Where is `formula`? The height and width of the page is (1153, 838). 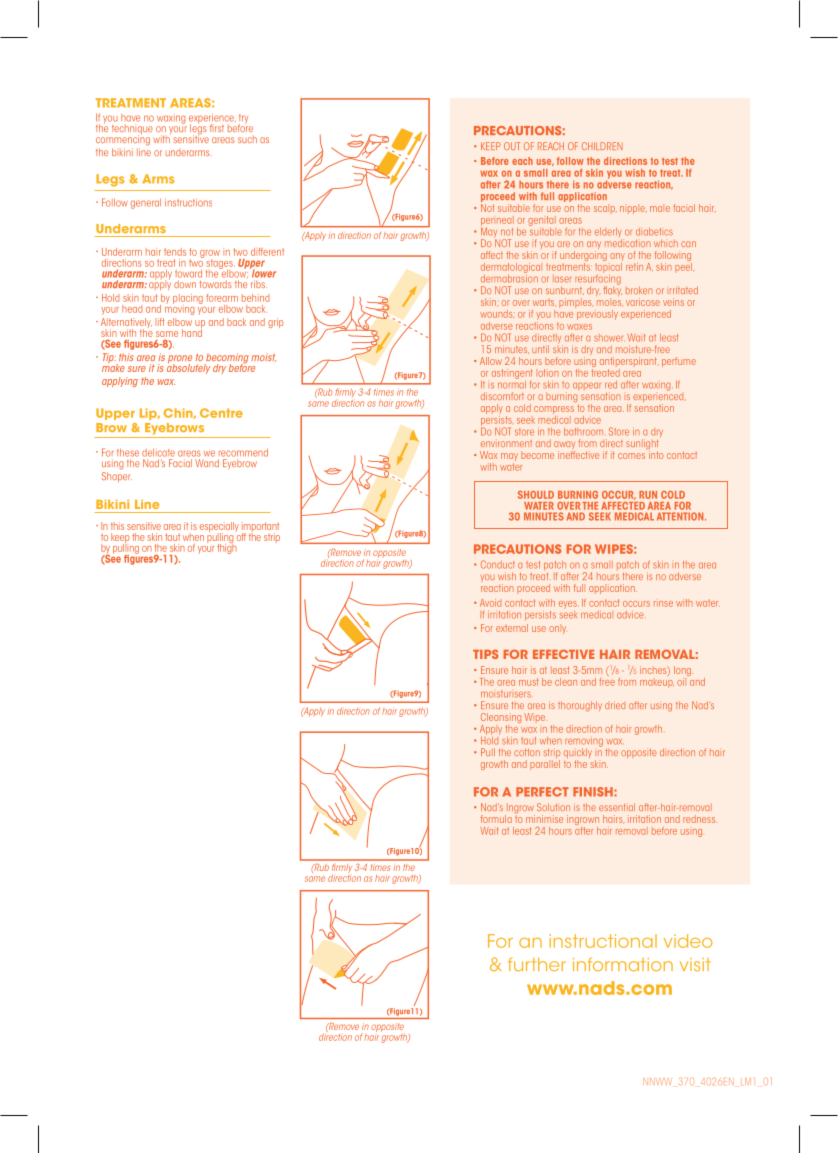
formula is located at coordinates (496, 819).
